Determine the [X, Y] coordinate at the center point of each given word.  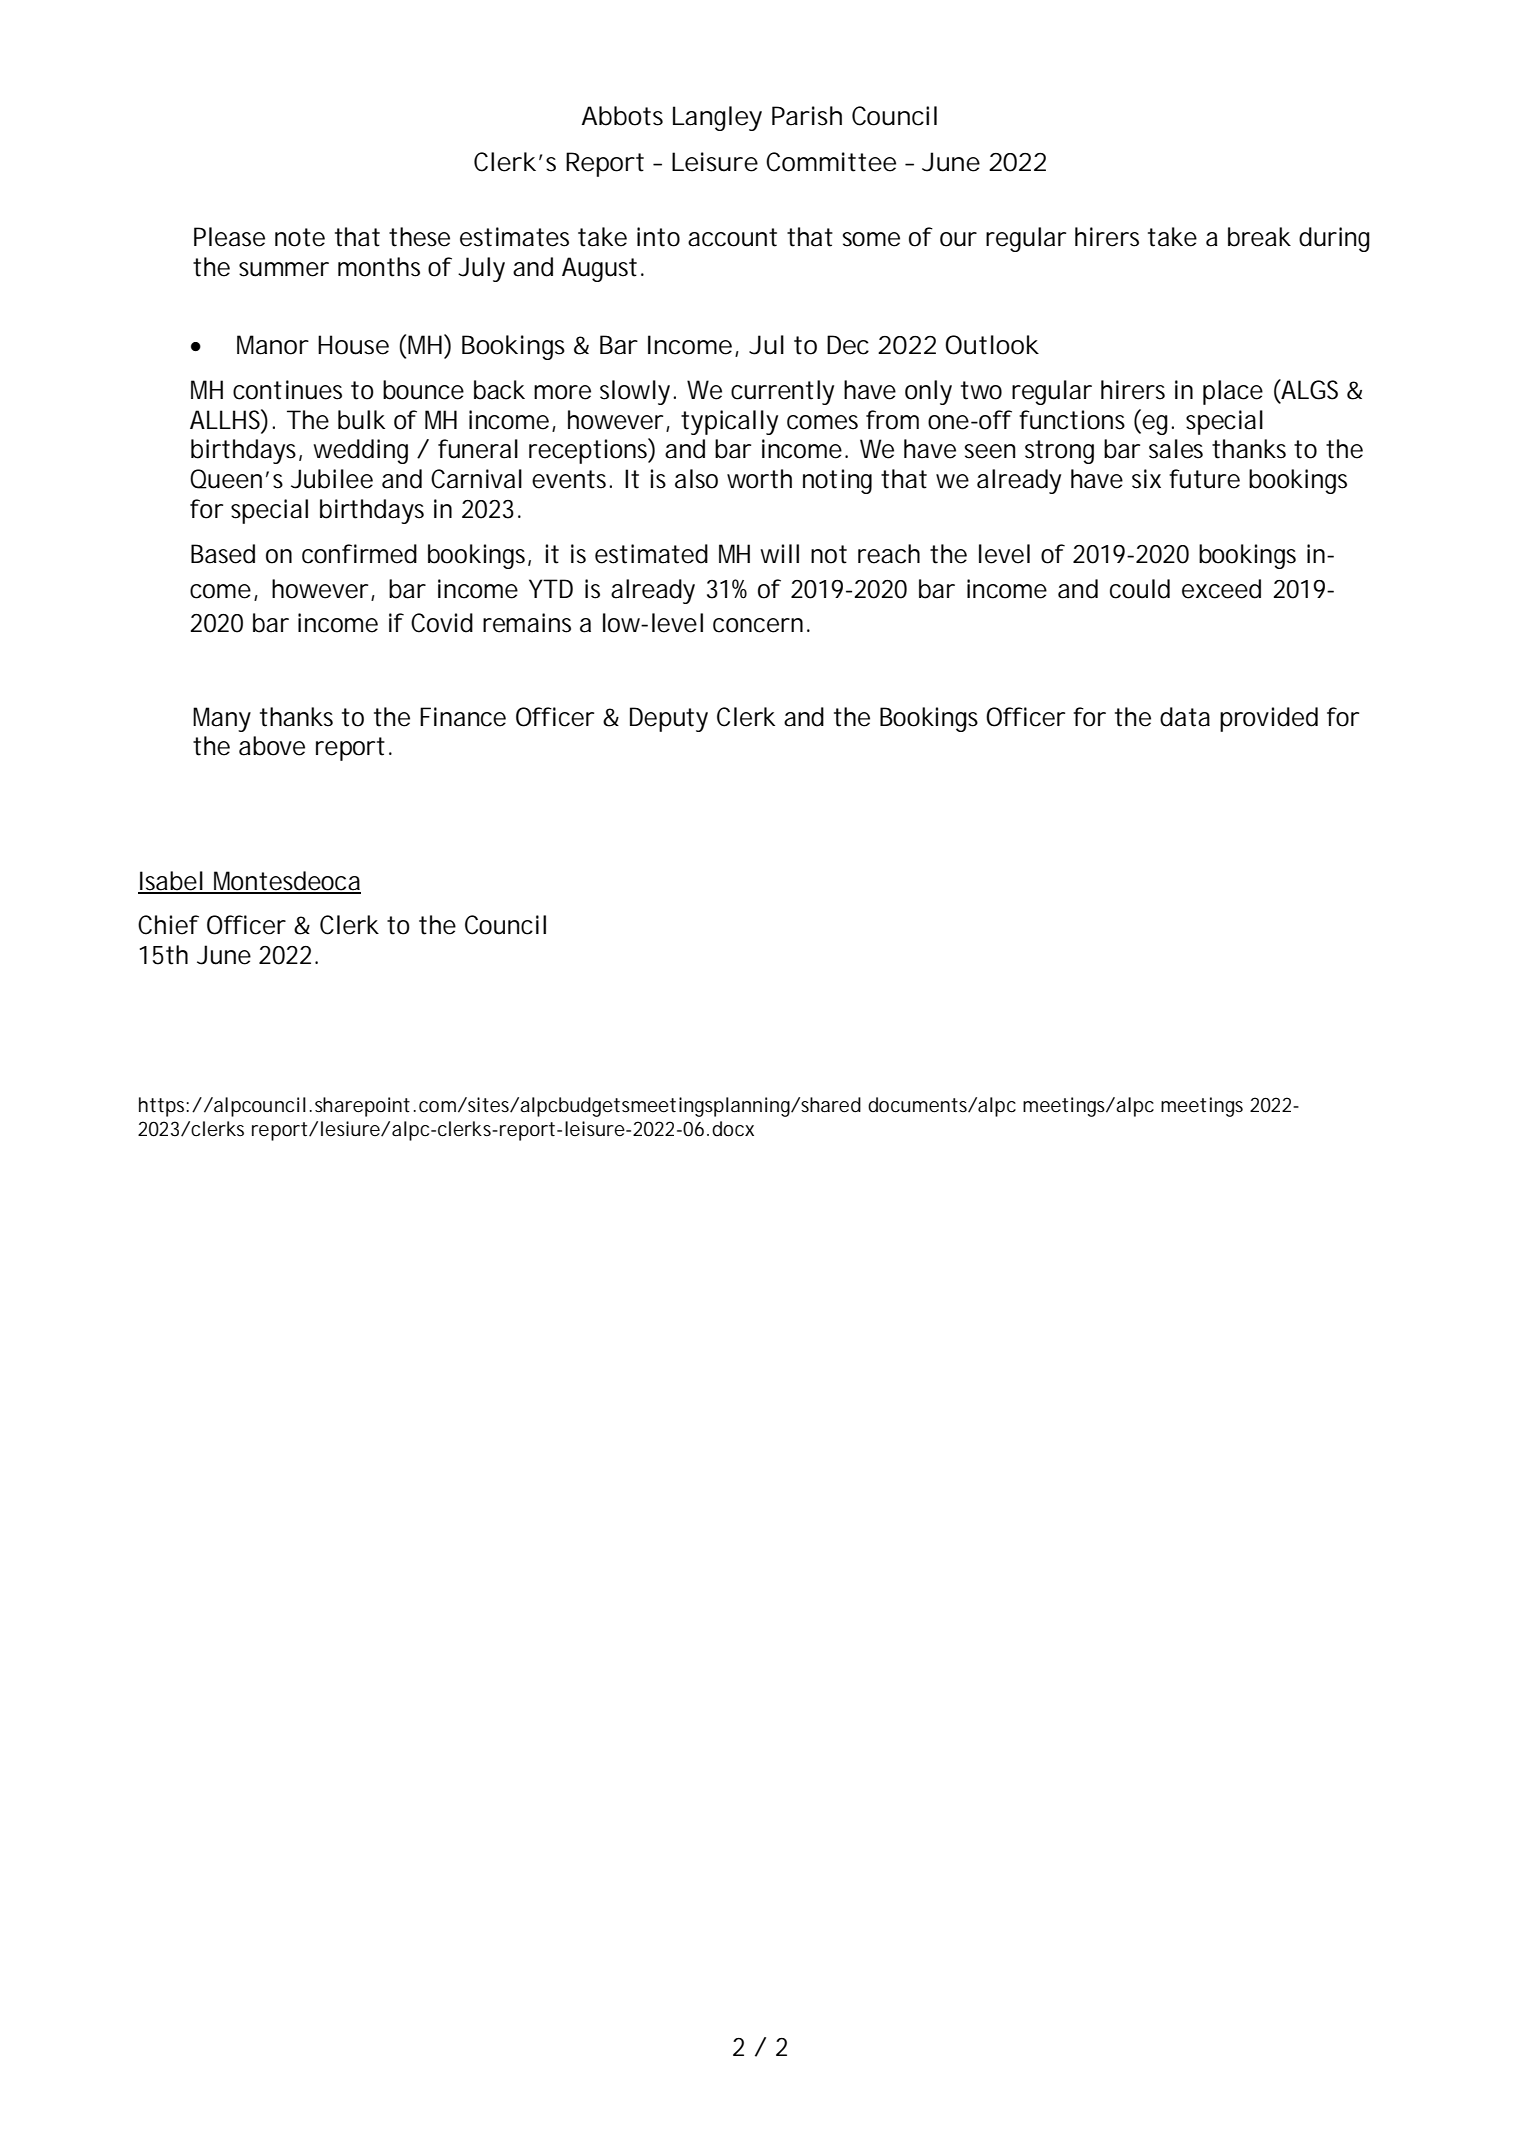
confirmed [359, 554]
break [1259, 237]
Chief [168, 925]
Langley [717, 118]
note [300, 237]
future [1204, 479]
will [779, 553]
